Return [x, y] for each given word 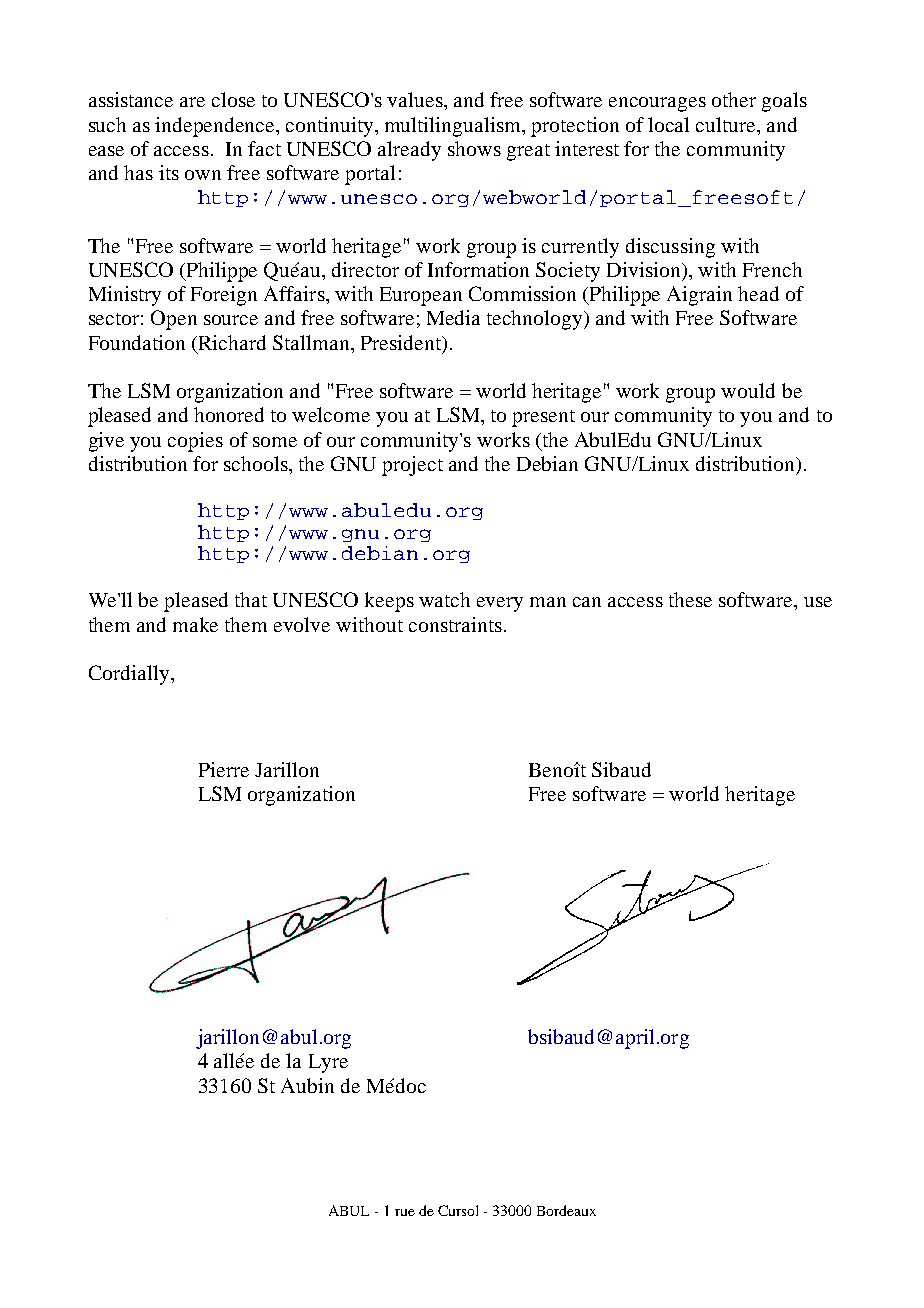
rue [405, 1212]
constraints [455, 624]
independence [216, 127]
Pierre [224, 769]
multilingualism [454, 127]
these [690, 599]
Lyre [328, 1063]
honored [229, 414]
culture [727, 124]
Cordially [130, 675]
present [543, 418]
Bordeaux [566, 1210]
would [748, 390]
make [195, 624]
